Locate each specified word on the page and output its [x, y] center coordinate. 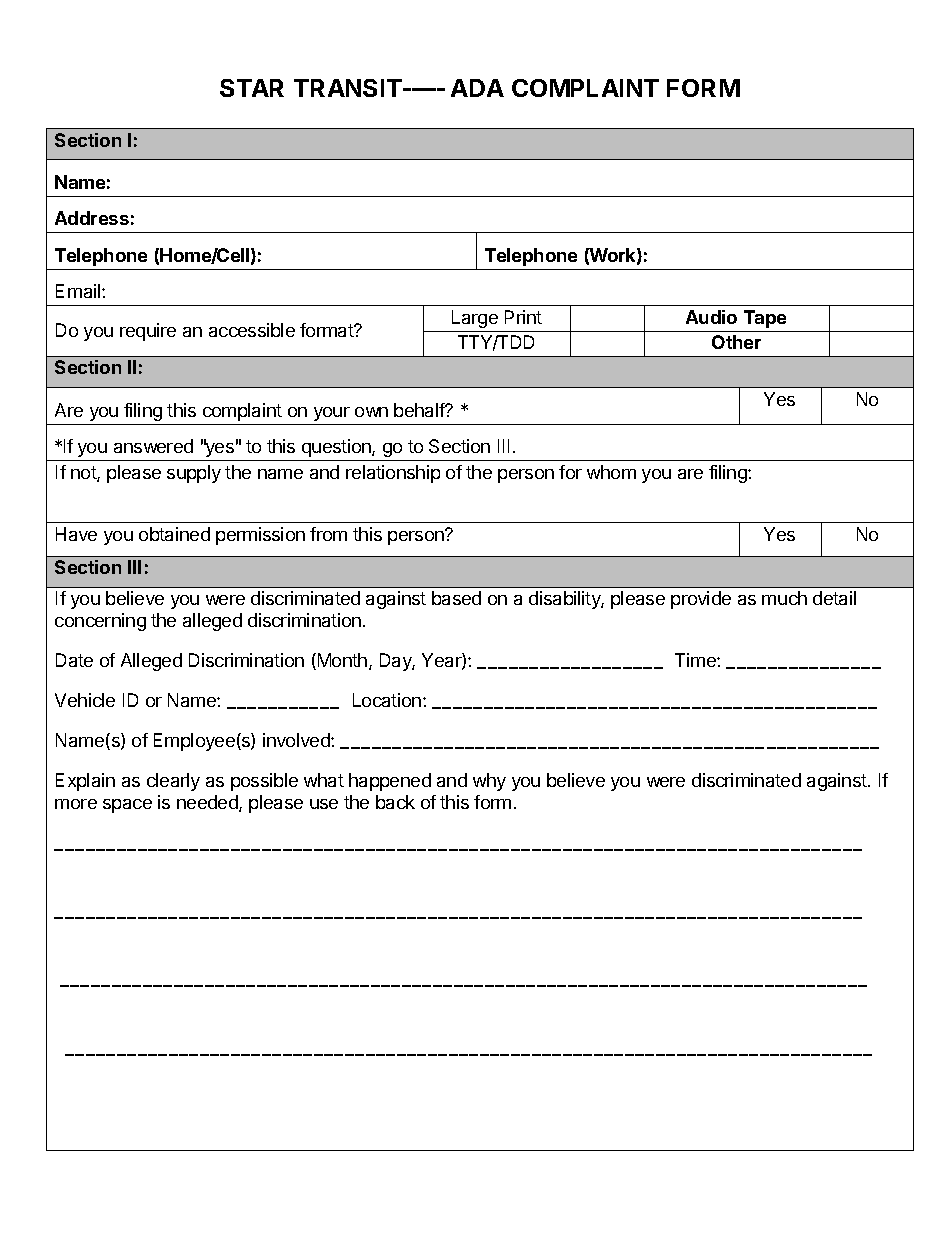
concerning [100, 622]
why [489, 782]
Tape [765, 319]
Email [79, 291]
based [456, 598]
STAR [252, 88]
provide [701, 600]
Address [92, 218]
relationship [393, 474]
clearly [173, 782]
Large [475, 319]
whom [611, 472]
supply [194, 474]
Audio [711, 317]
